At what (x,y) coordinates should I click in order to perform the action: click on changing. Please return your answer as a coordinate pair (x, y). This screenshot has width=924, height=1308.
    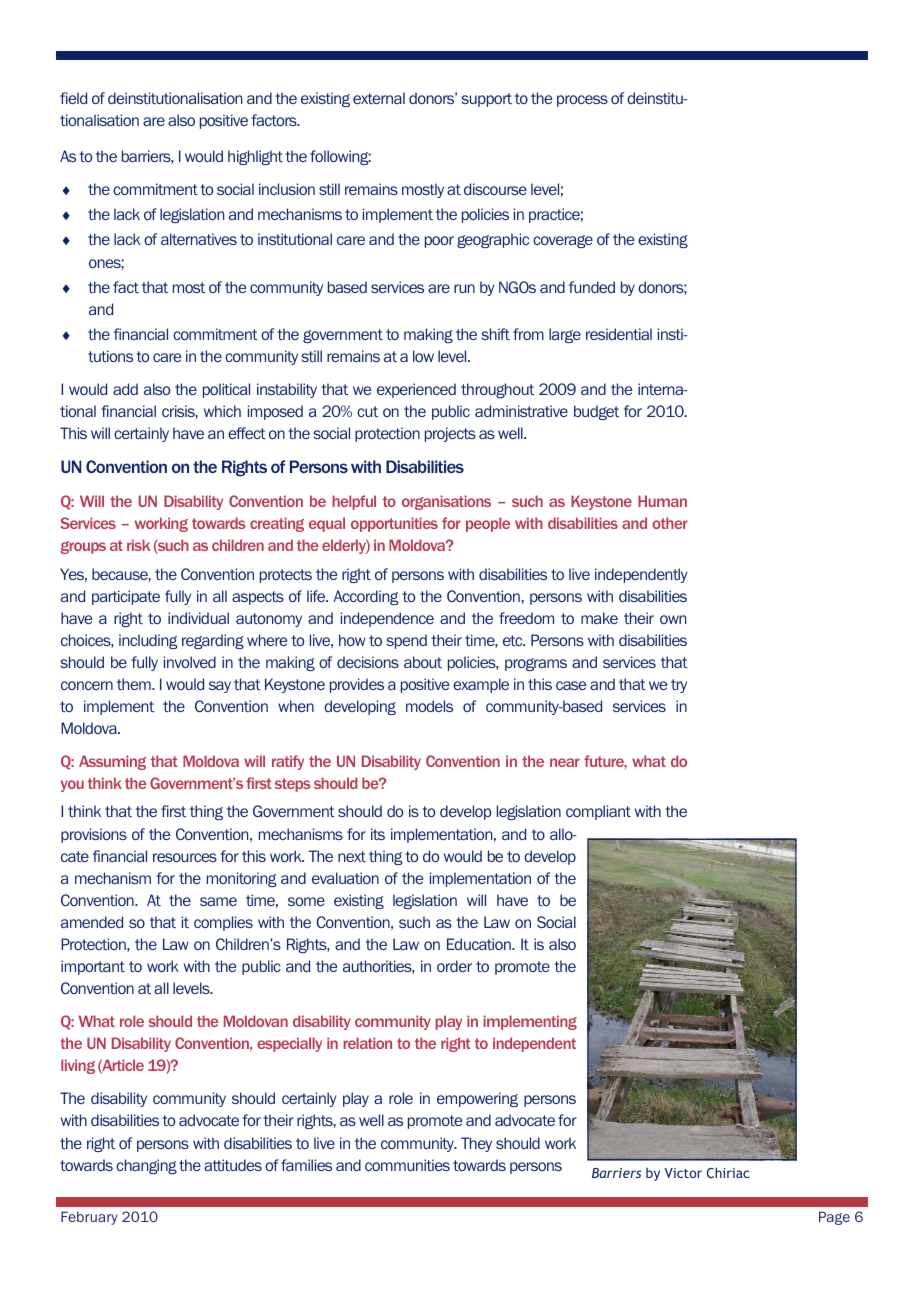
    Looking at the image, I should click on (146, 1166).
